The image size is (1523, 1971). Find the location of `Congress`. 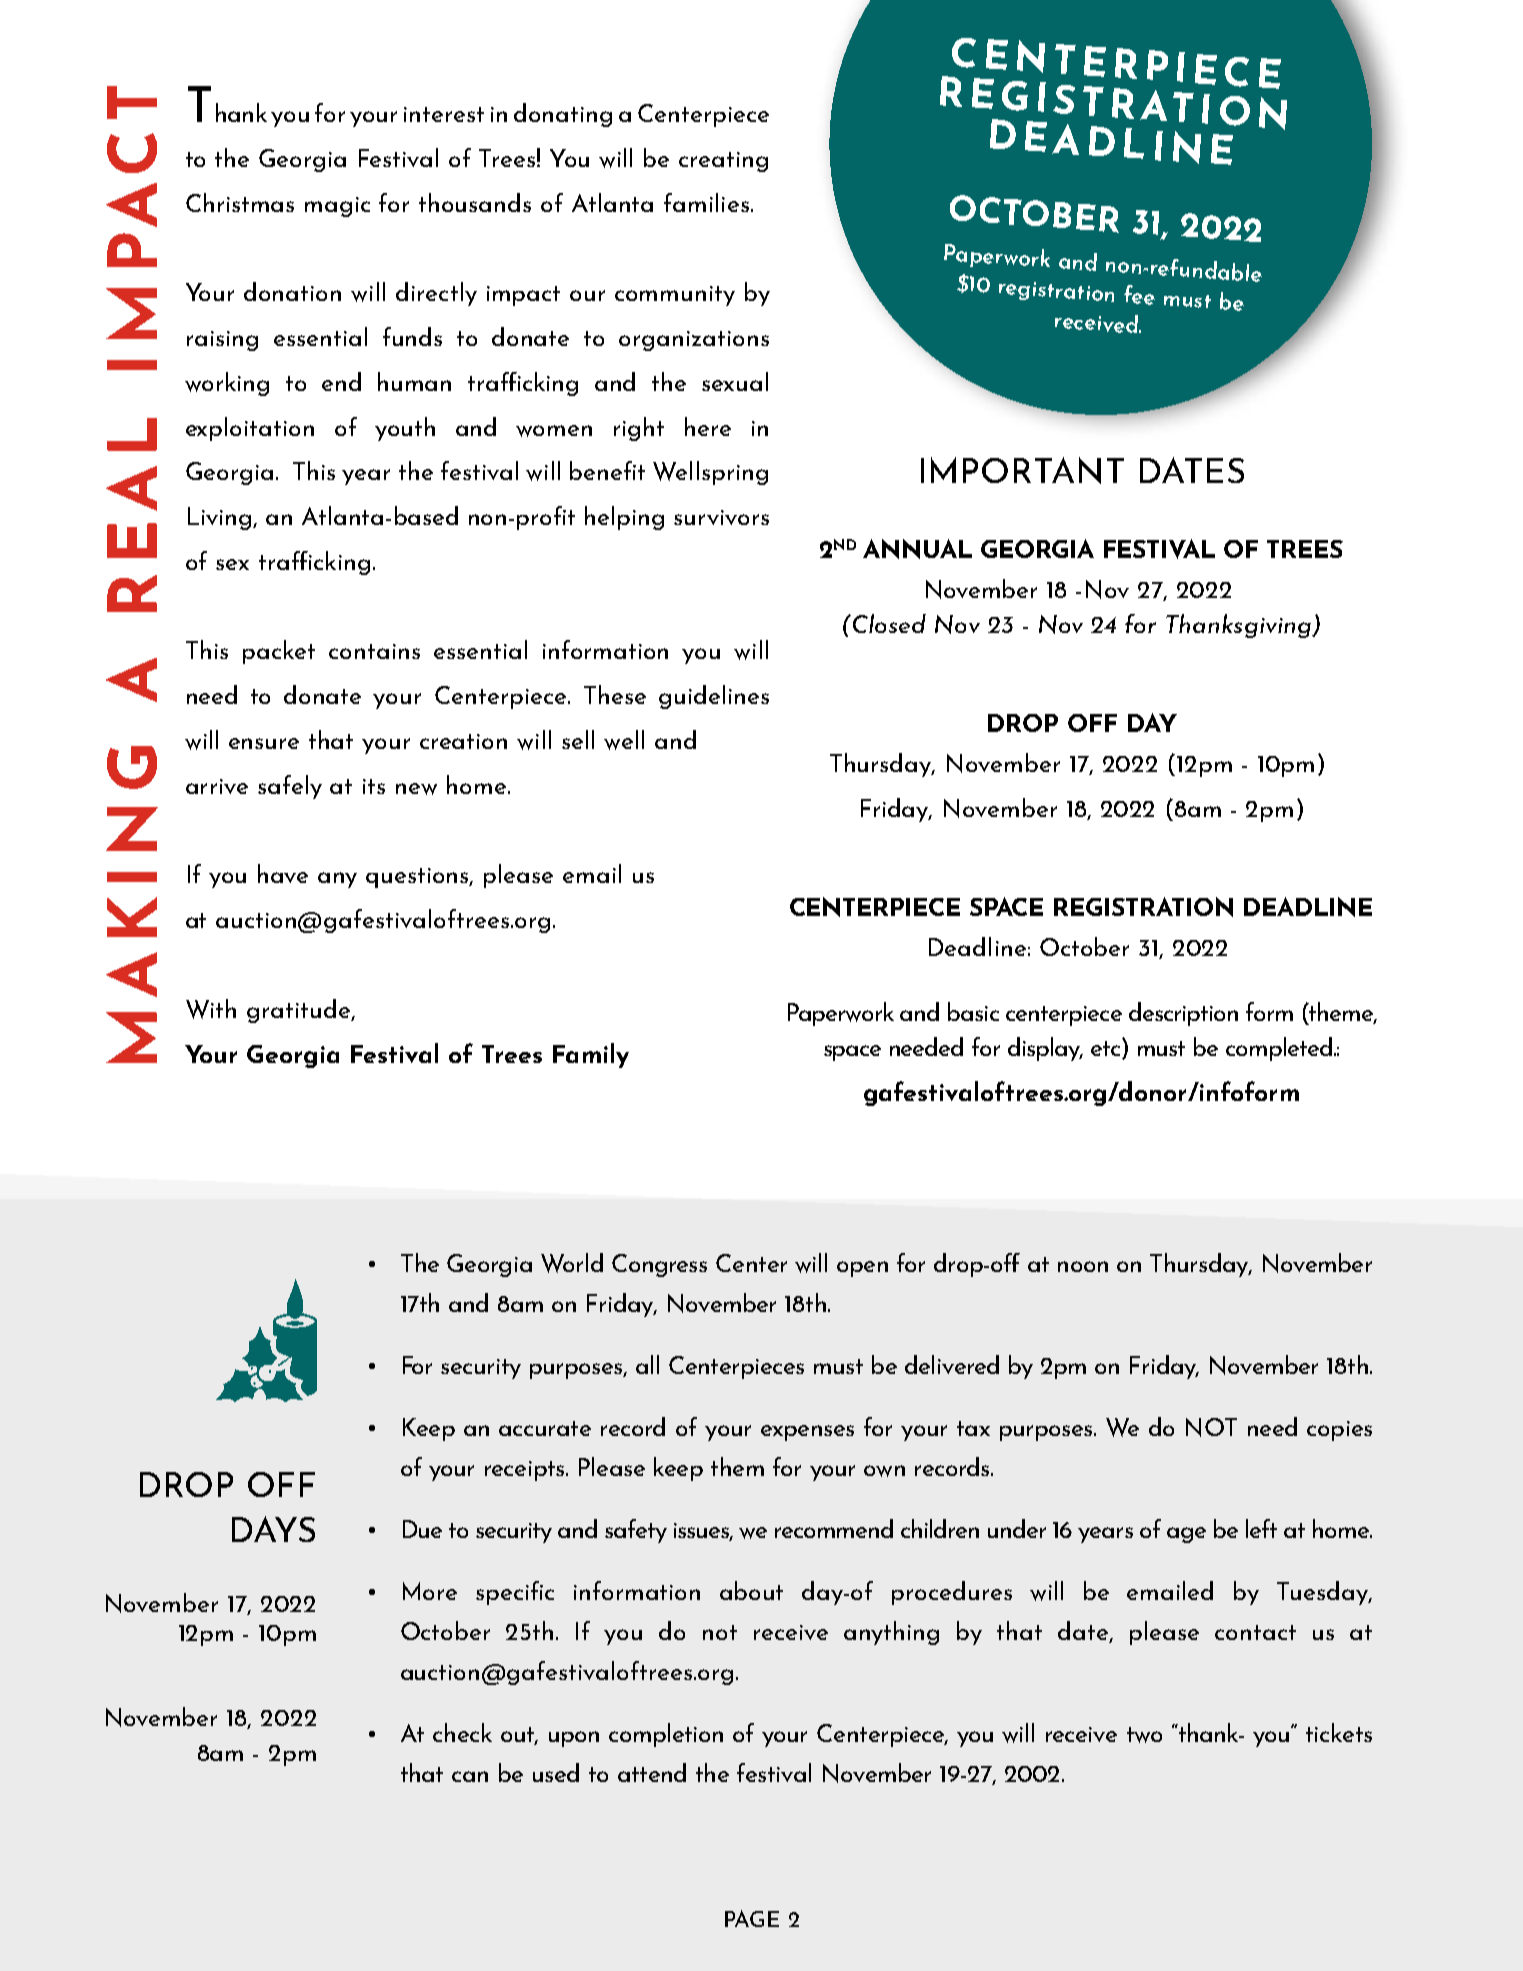

Congress is located at coordinates (659, 1265).
